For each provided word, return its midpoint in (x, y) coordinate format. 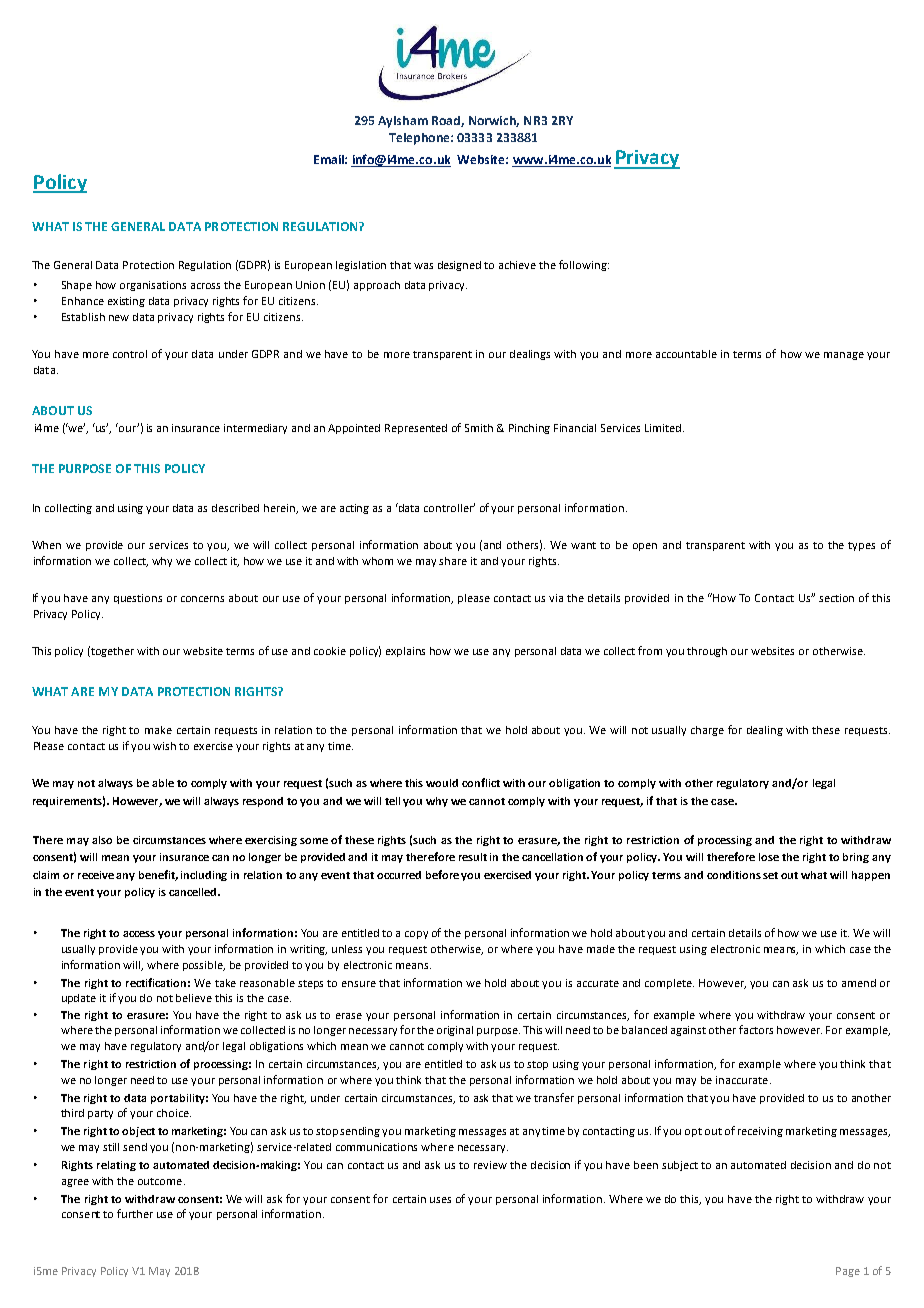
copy (416, 935)
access (139, 934)
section (836, 598)
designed (459, 266)
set (770, 875)
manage (844, 356)
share (453, 561)
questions (138, 599)
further (135, 1213)
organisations (153, 286)
